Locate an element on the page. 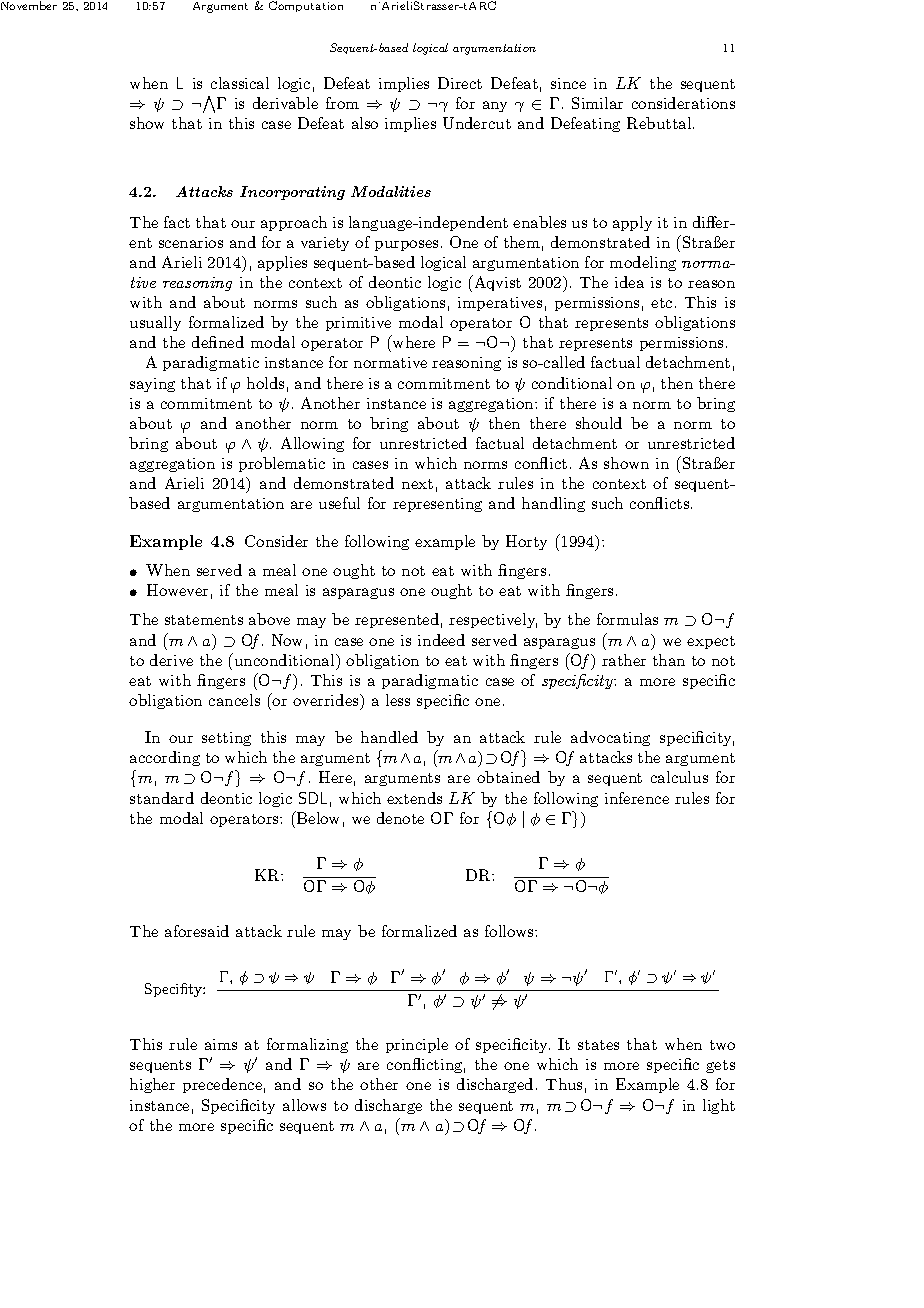 Image resolution: width=924 pixels, height=1308 pixels. since is located at coordinates (568, 83).
